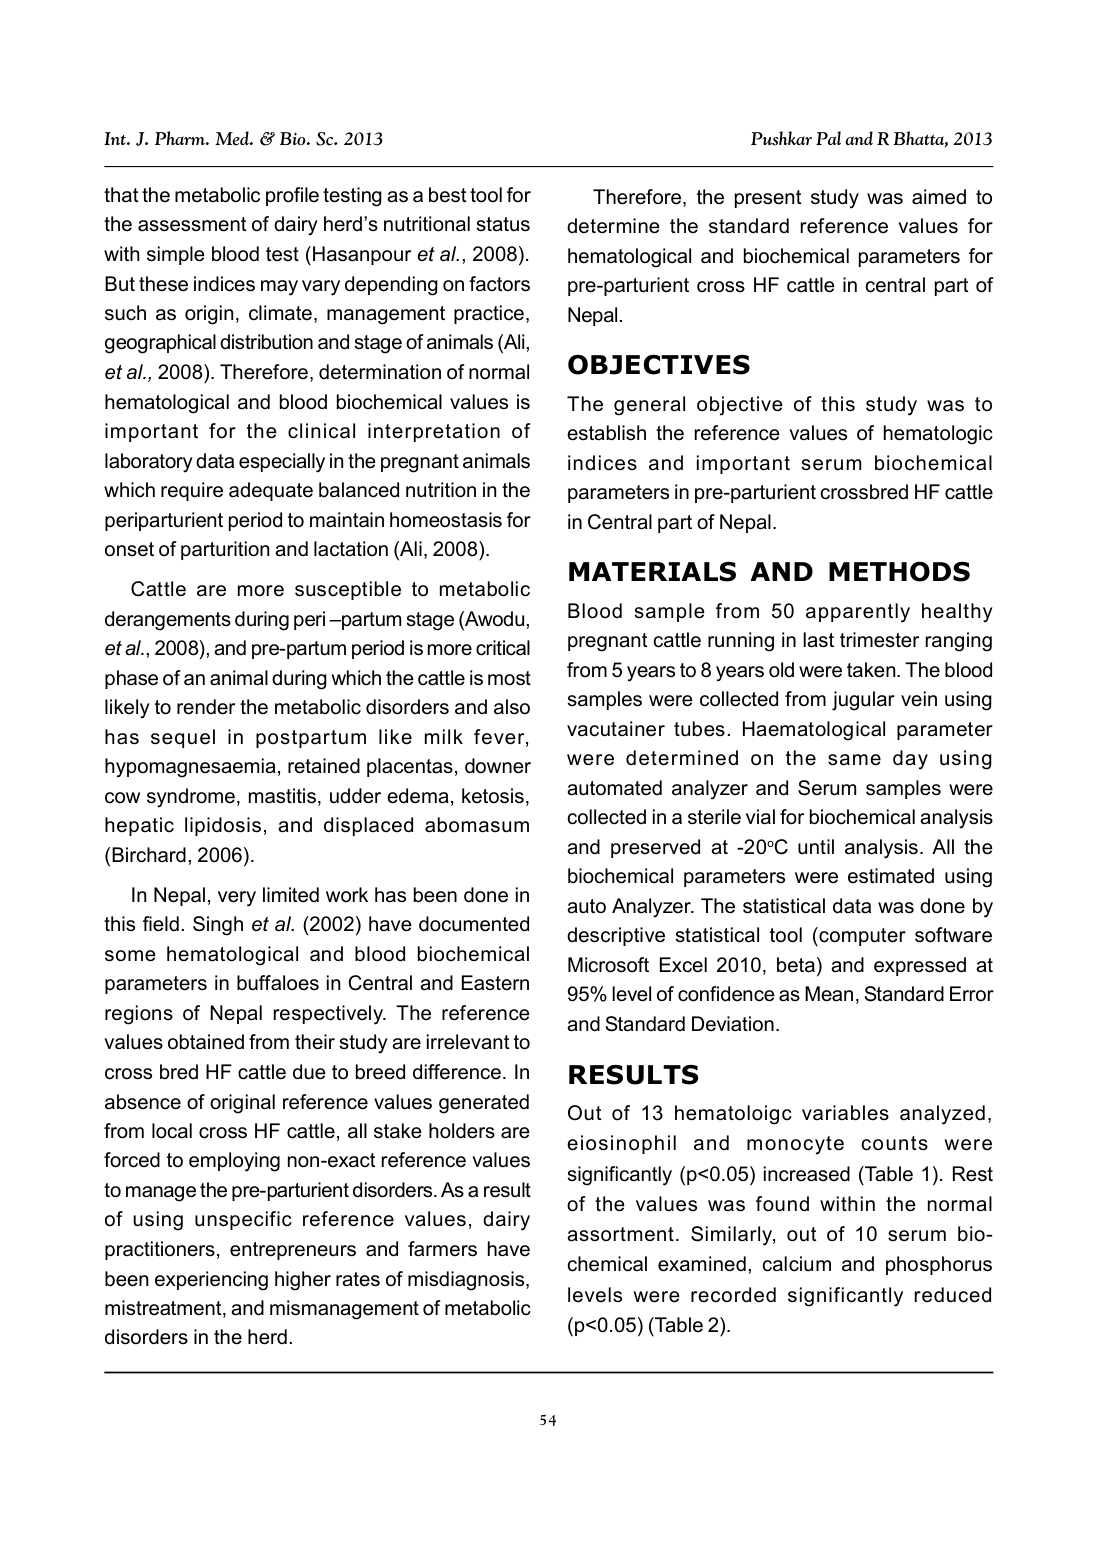 This image has width=1098, height=1553. What do you see at coordinates (495, 983) in the image?
I see `Eastern` at bounding box center [495, 983].
